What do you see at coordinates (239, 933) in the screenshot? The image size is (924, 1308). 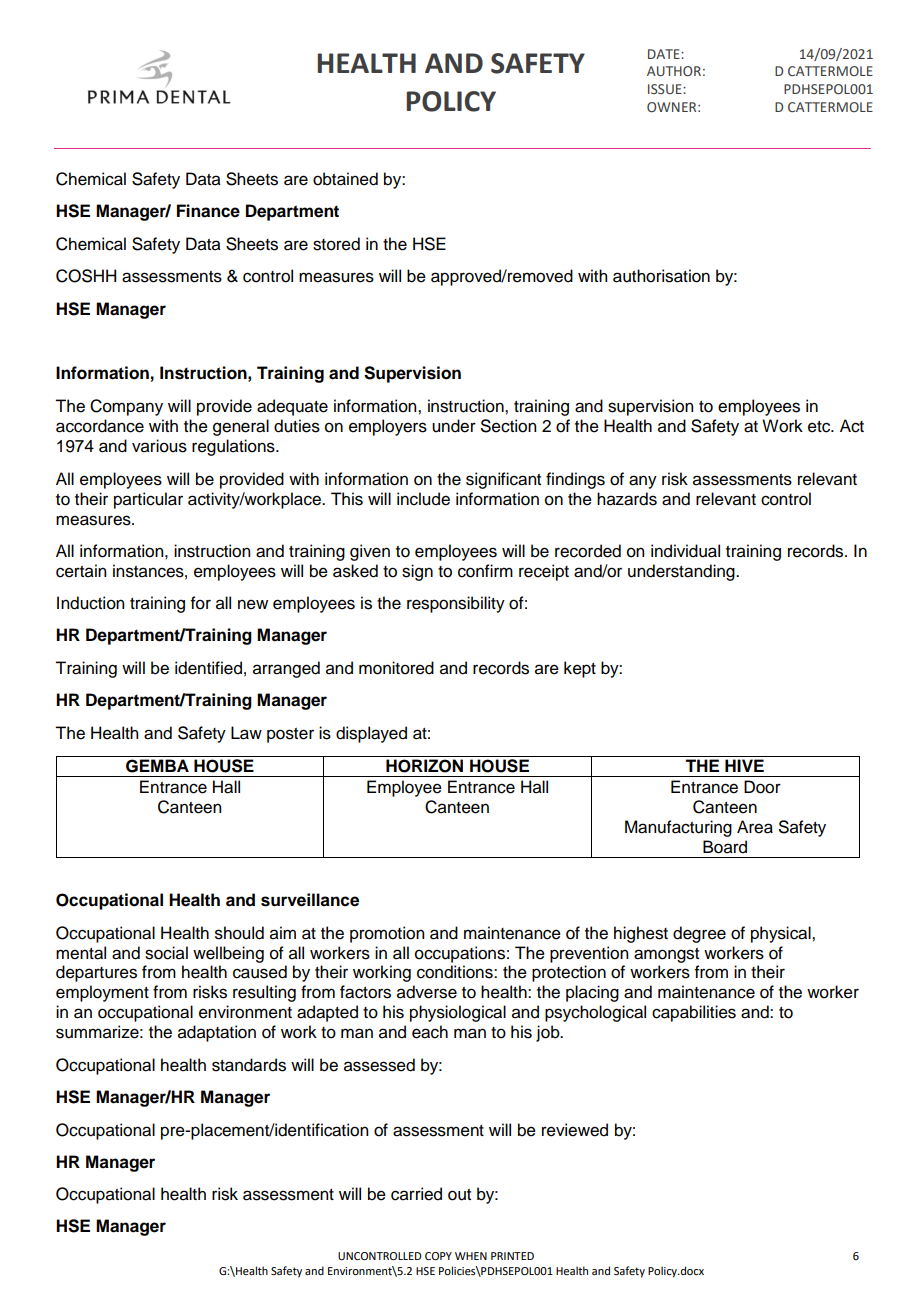 I see `should` at bounding box center [239, 933].
